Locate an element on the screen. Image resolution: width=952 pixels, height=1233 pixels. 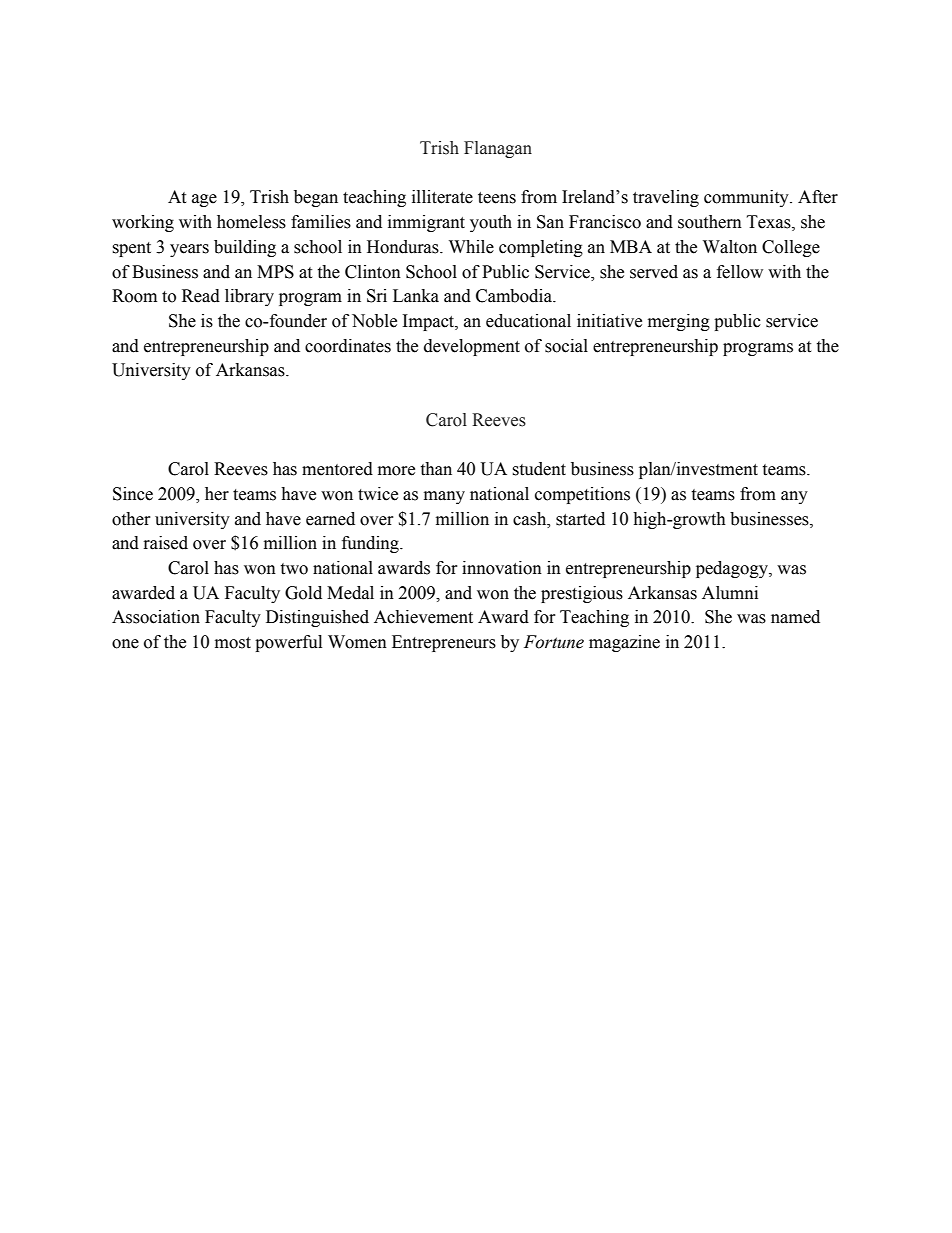
coordinates is located at coordinates (348, 346).
